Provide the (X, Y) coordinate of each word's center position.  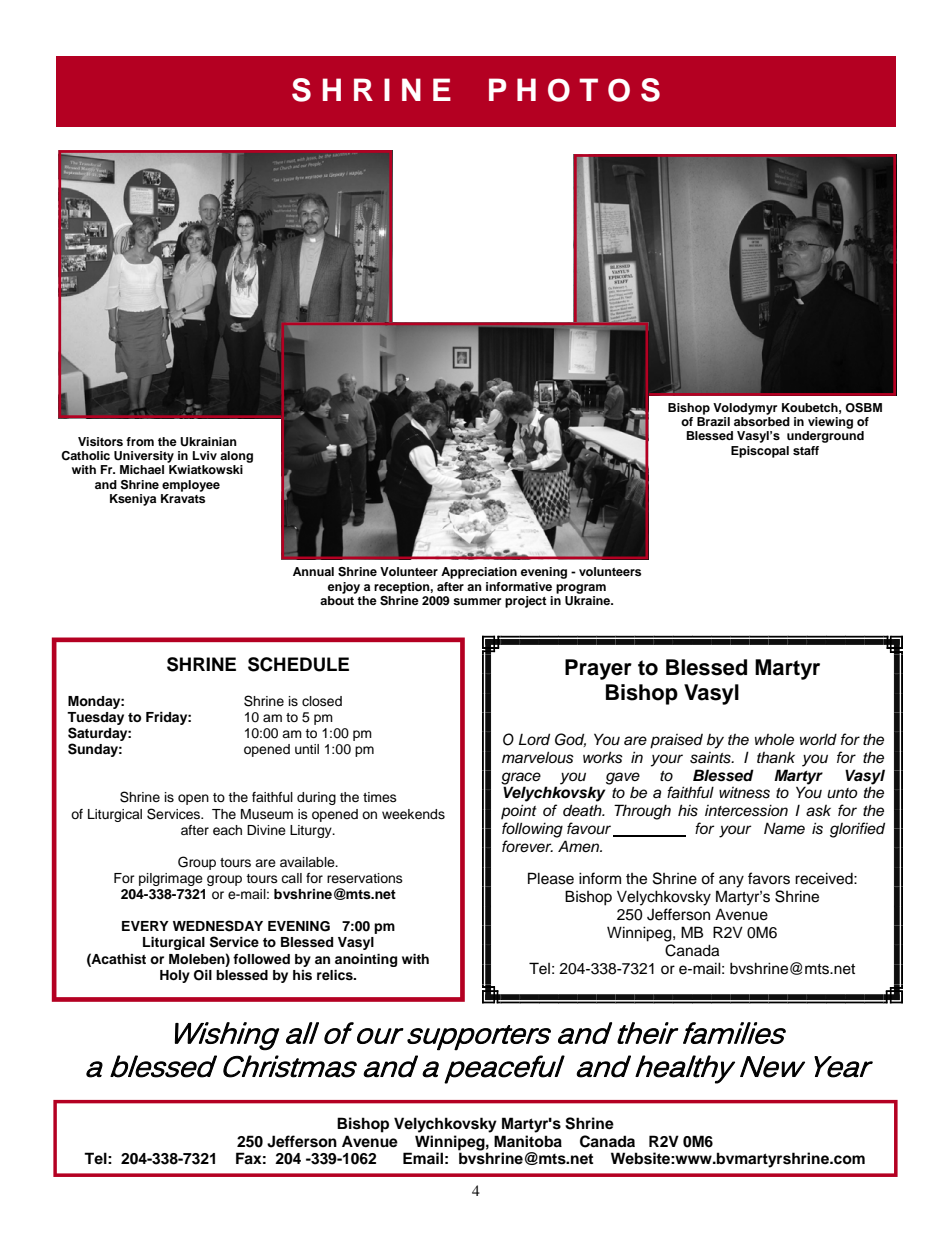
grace (521, 778)
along (236, 457)
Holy (175, 976)
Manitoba (528, 1141)
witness (744, 793)
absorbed (762, 421)
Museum (267, 814)
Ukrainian (208, 442)
